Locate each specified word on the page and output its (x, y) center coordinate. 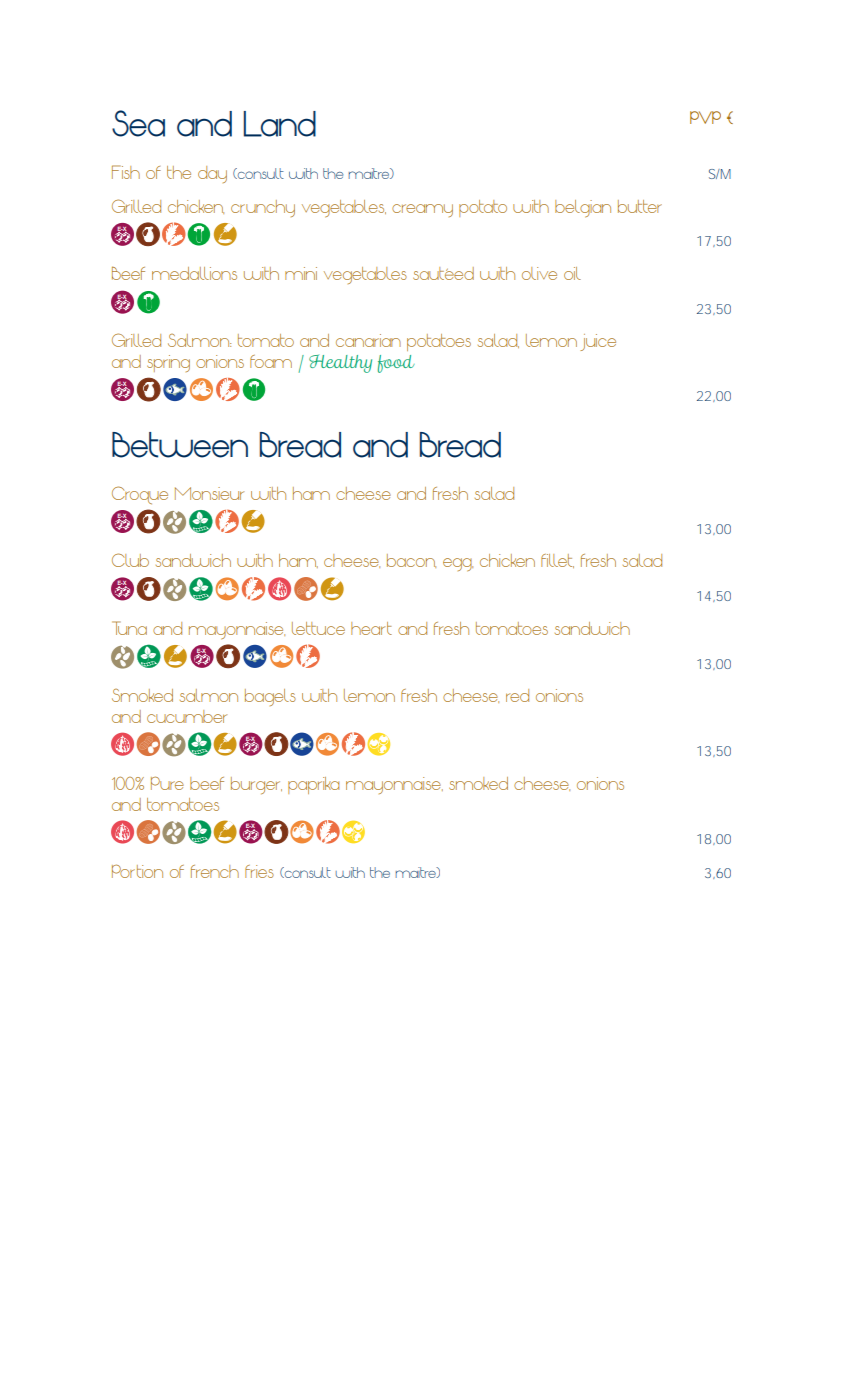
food (396, 364)
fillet (557, 561)
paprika (313, 785)
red (517, 695)
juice (598, 342)
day (212, 174)
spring (168, 363)
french (215, 871)
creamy (422, 210)
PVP (705, 117)
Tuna (129, 628)
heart (371, 628)
